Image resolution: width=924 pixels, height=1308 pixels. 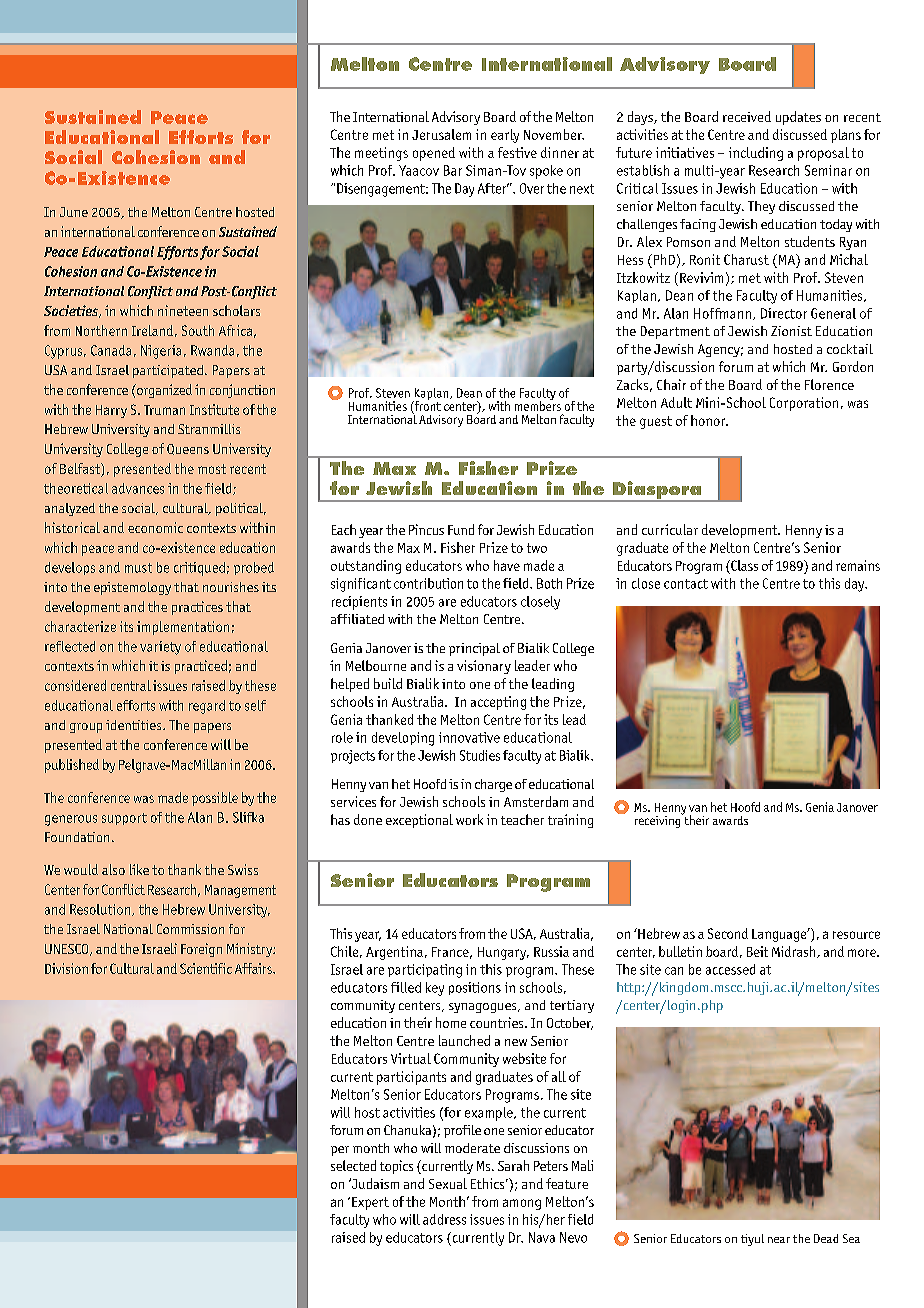 What do you see at coordinates (503, 953) in the image?
I see `Hungary` at bounding box center [503, 953].
